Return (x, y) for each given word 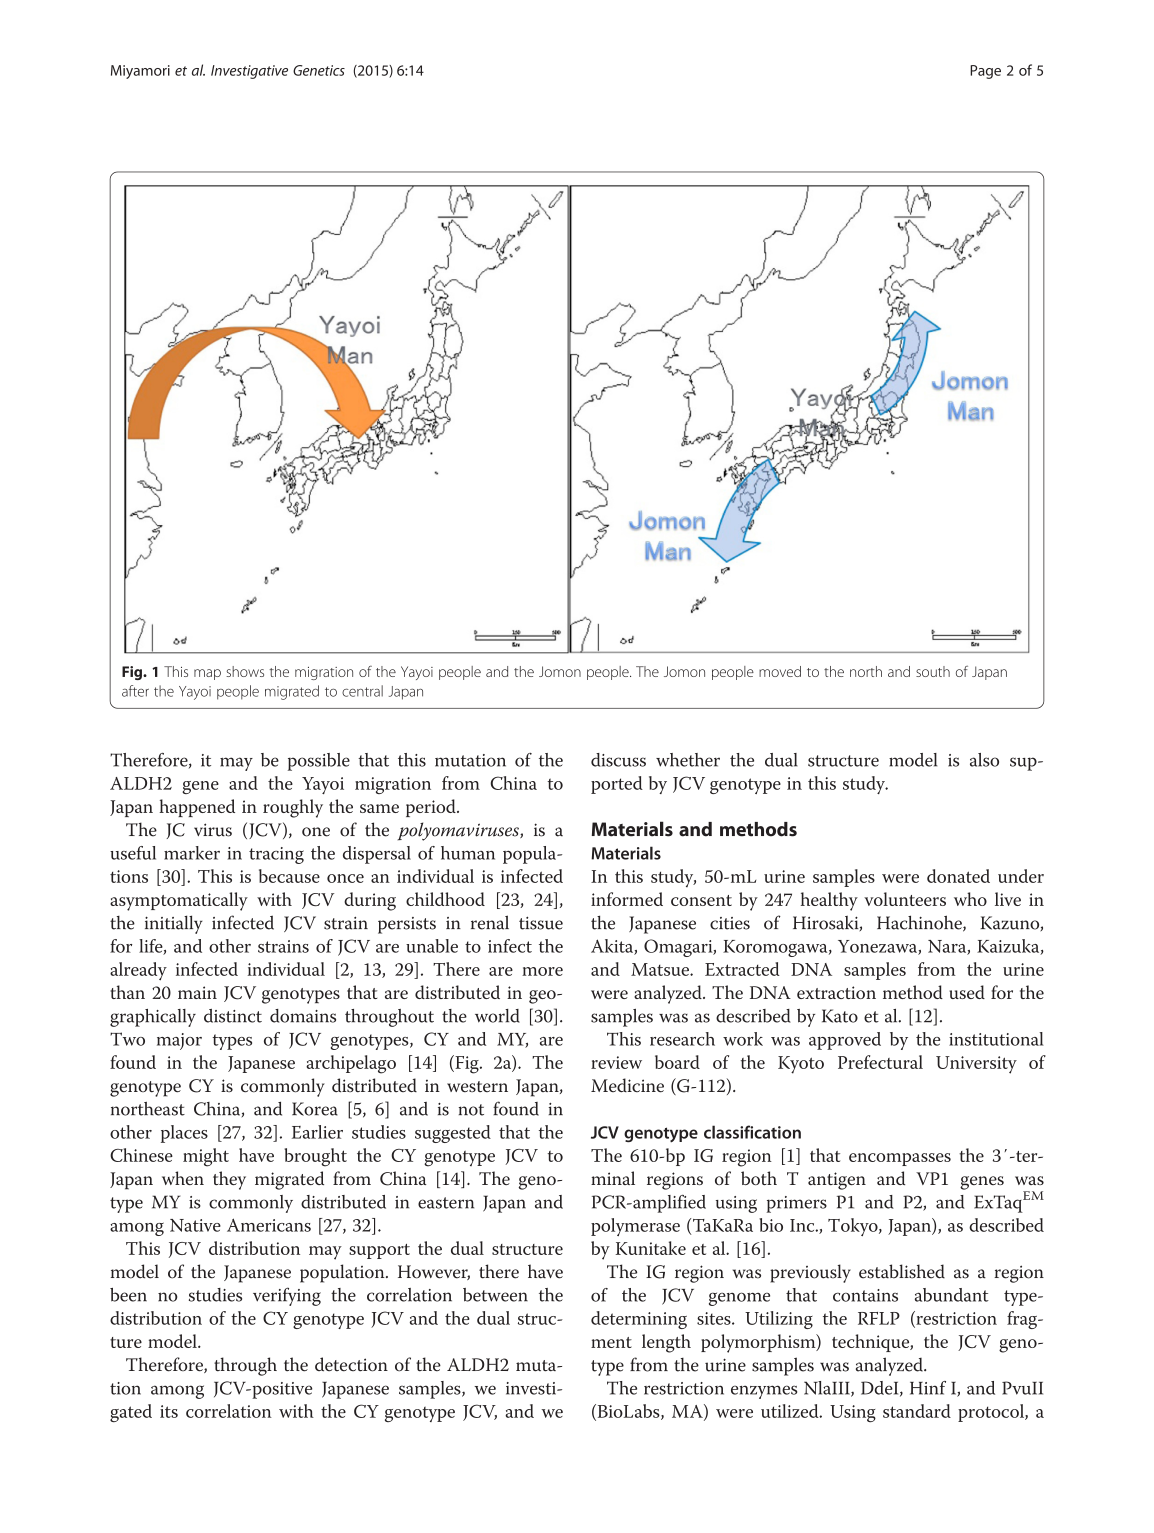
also (984, 760)
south (933, 671)
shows (245, 671)
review (616, 1062)
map (207, 674)
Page (985, 72)
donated (958, 876)
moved (780, 671)
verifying (287, 1296)
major (179, 1041)
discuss (618, 760)
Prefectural (880, 1062)
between (495, 1295)
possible (319, 762)
